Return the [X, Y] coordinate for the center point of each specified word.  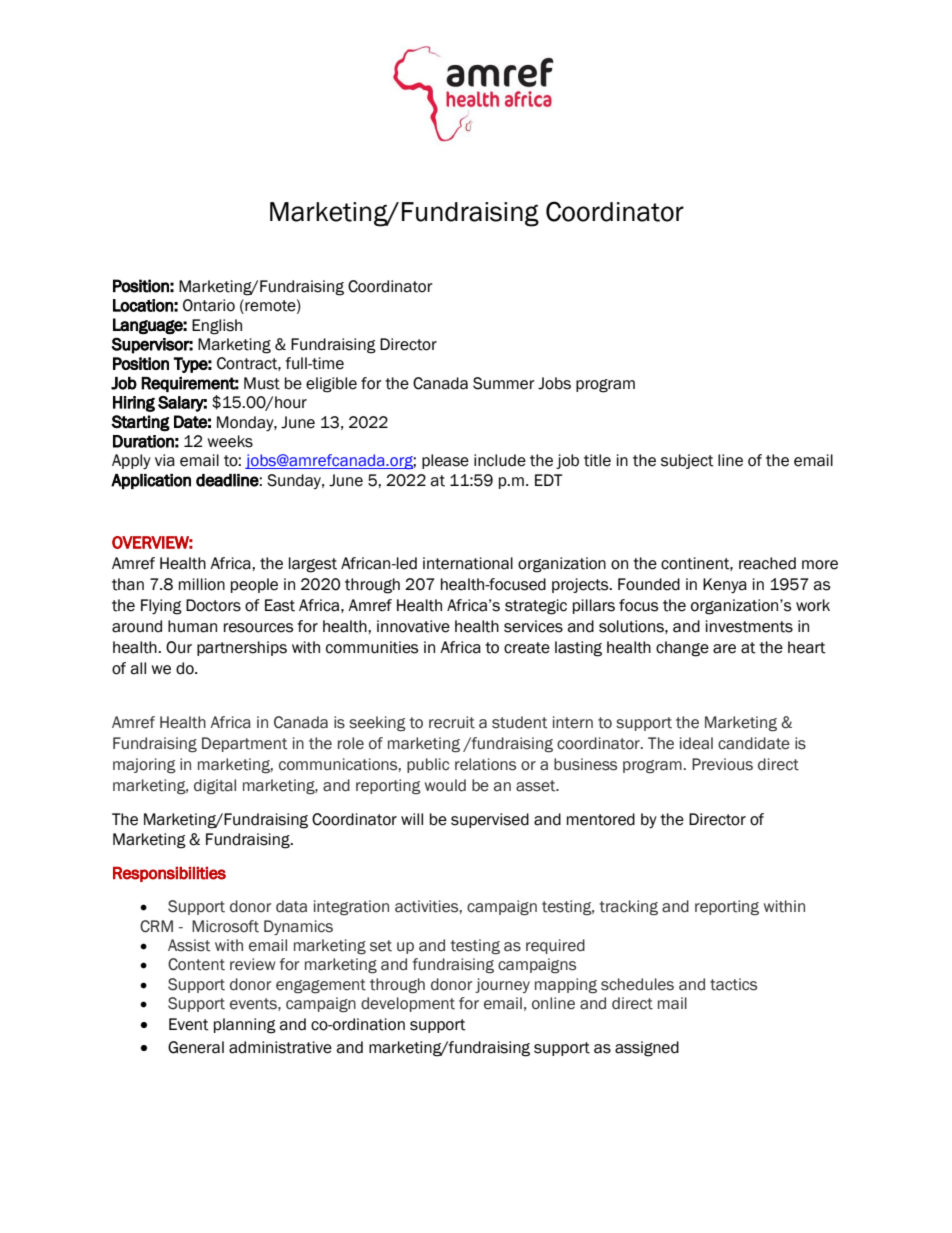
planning [245, 1026]
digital [215, 786]
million [202, 584]
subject [687, 461]
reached [767, 563]
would [445, 785]
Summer [504, 383]
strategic [536, 607]
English [217, 327]
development [408, 1004]
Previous [722, 764]
